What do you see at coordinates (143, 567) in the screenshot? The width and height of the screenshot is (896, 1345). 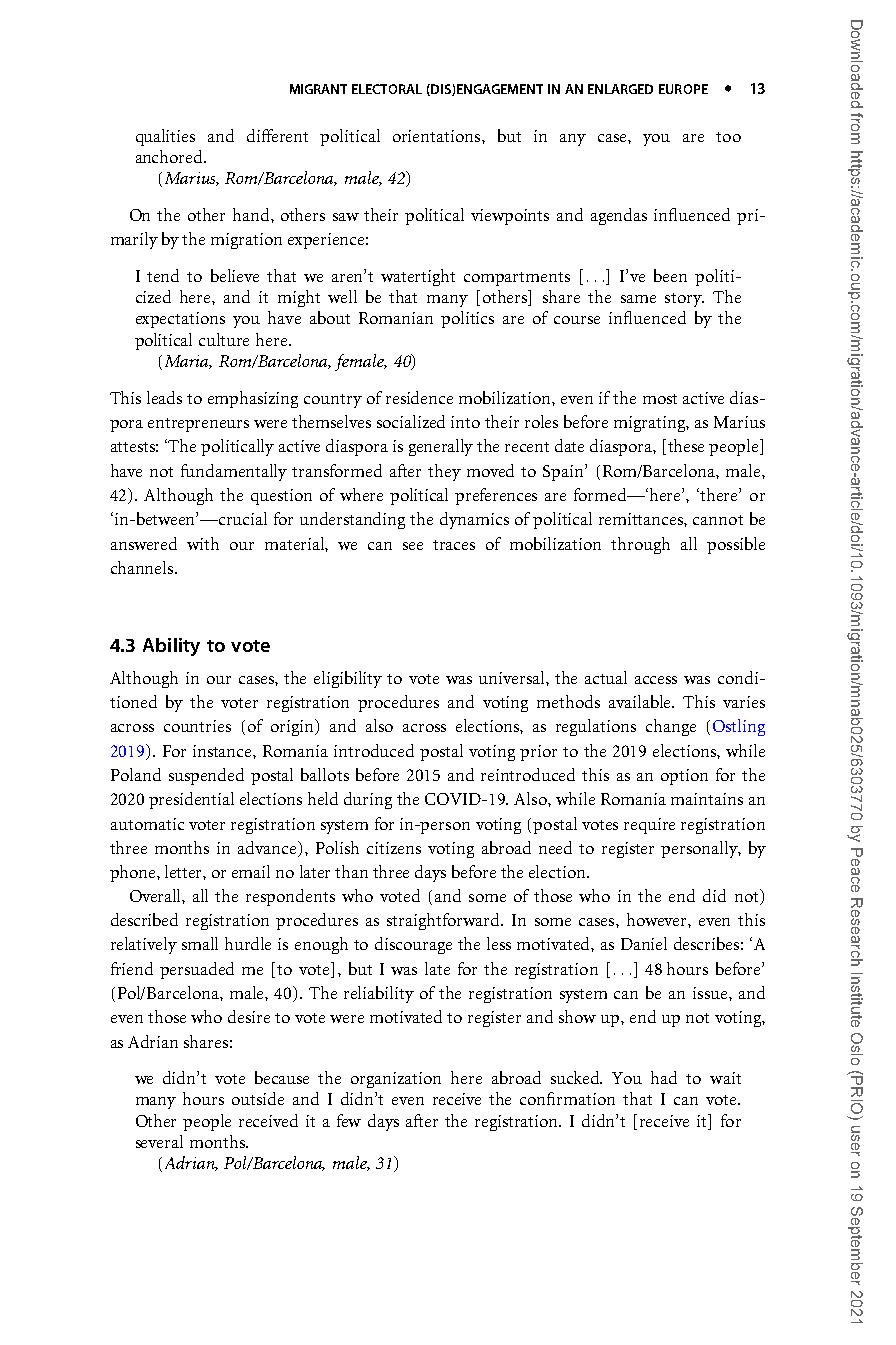 I see `channels` at bounding box center [143, 567].
